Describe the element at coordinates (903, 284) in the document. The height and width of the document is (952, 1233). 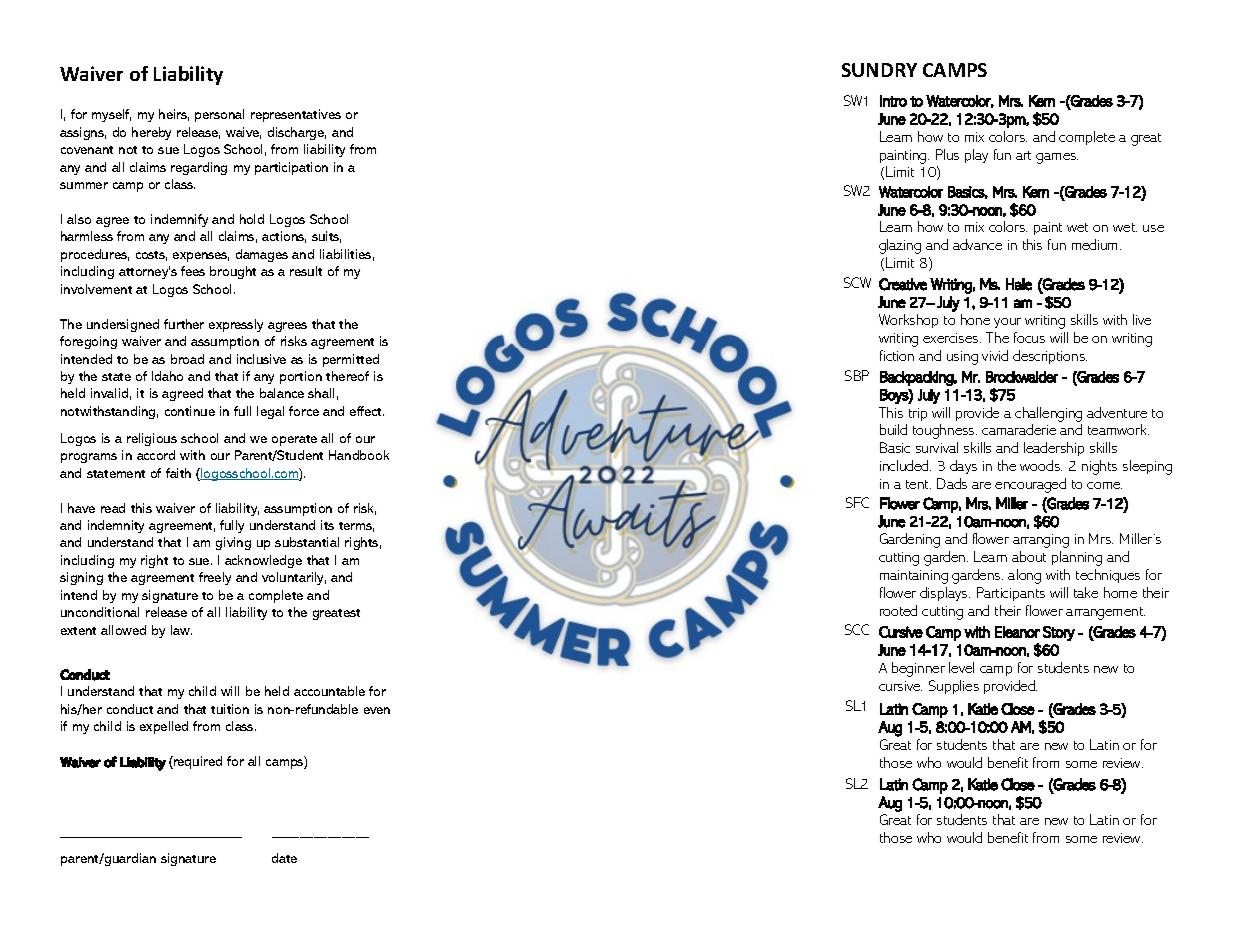
I see `Creative` at that location.
